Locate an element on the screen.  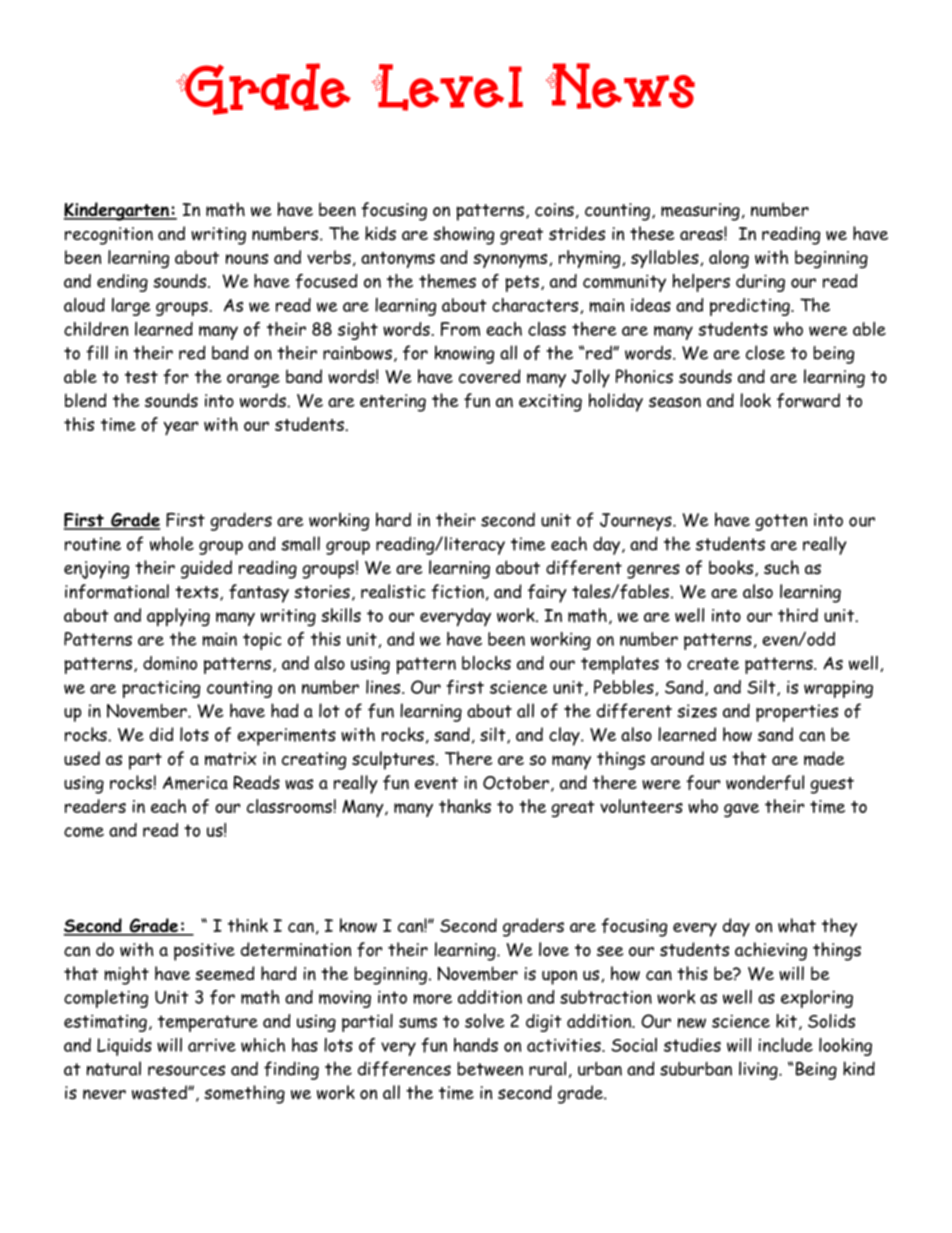
think is located at coordinates (248, 925).
